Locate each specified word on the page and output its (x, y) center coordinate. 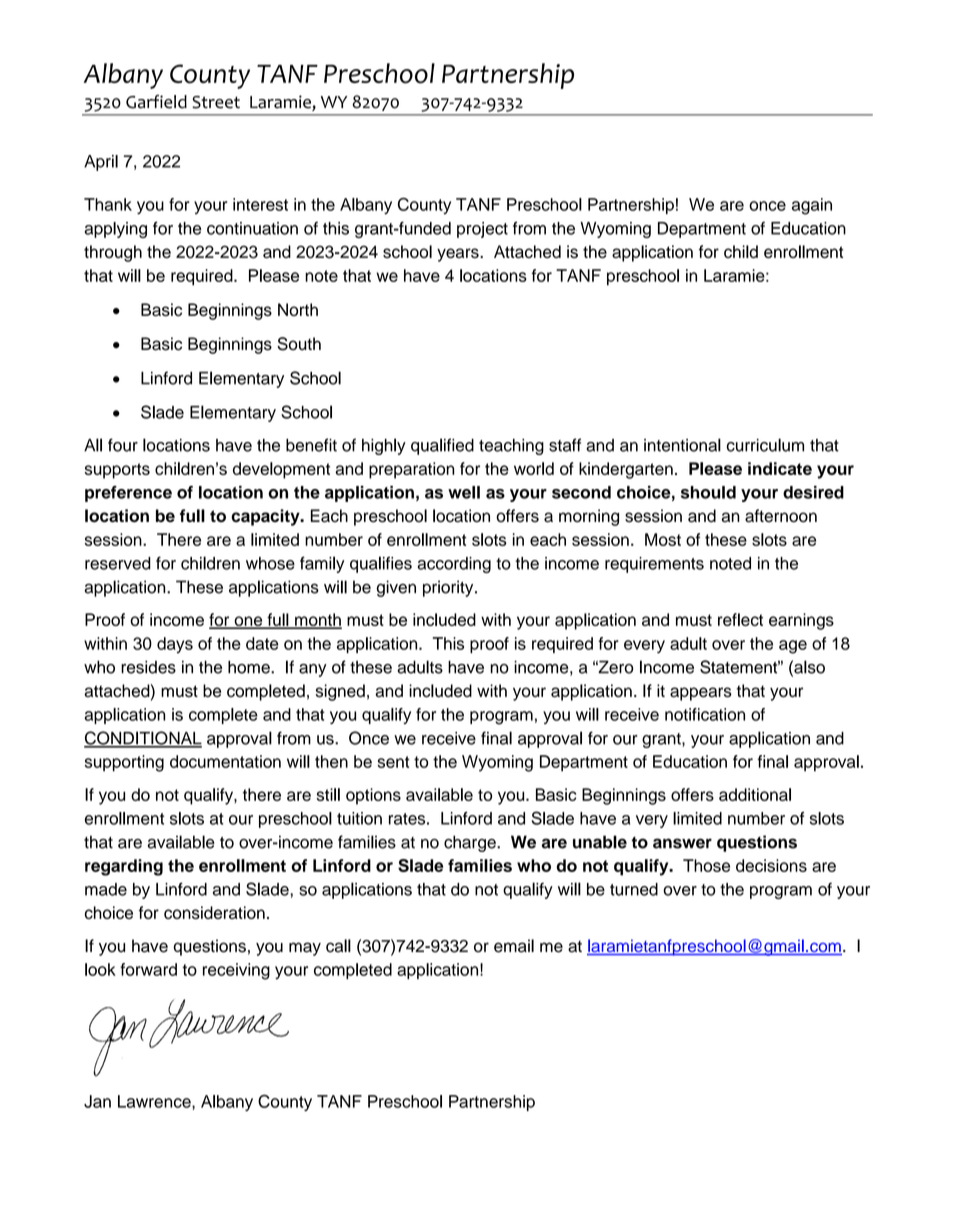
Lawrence (155, 1101)
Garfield (156, 102)
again (812, 206)
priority (449, 588)
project (482, 230)
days (175, 645)
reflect (740, 619)
